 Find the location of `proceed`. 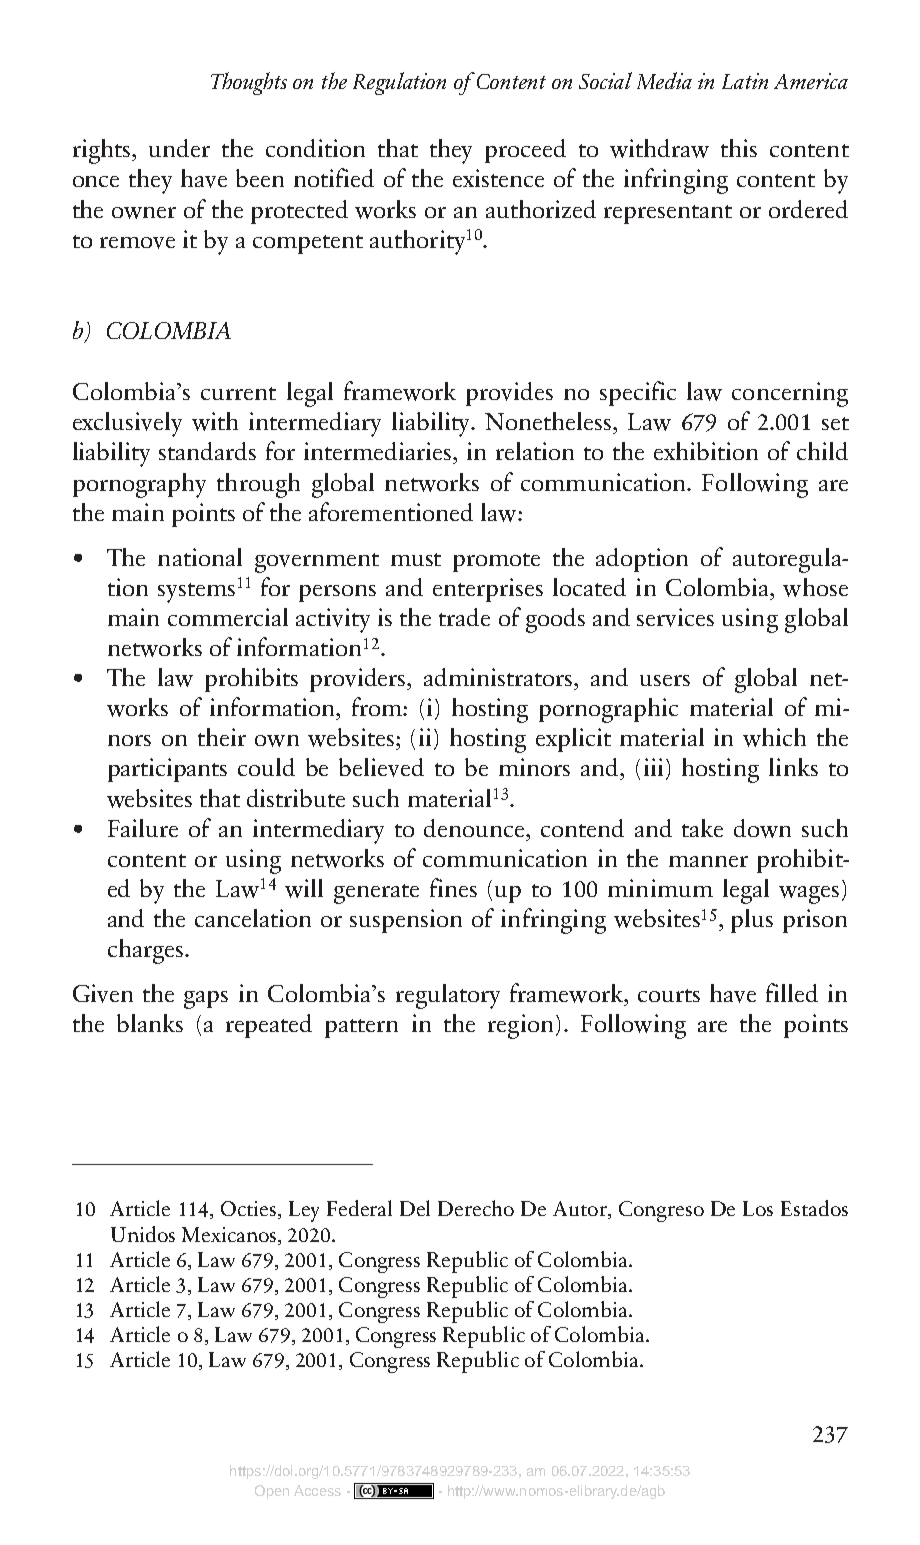

proceed is located at coordinates (525, 151).
